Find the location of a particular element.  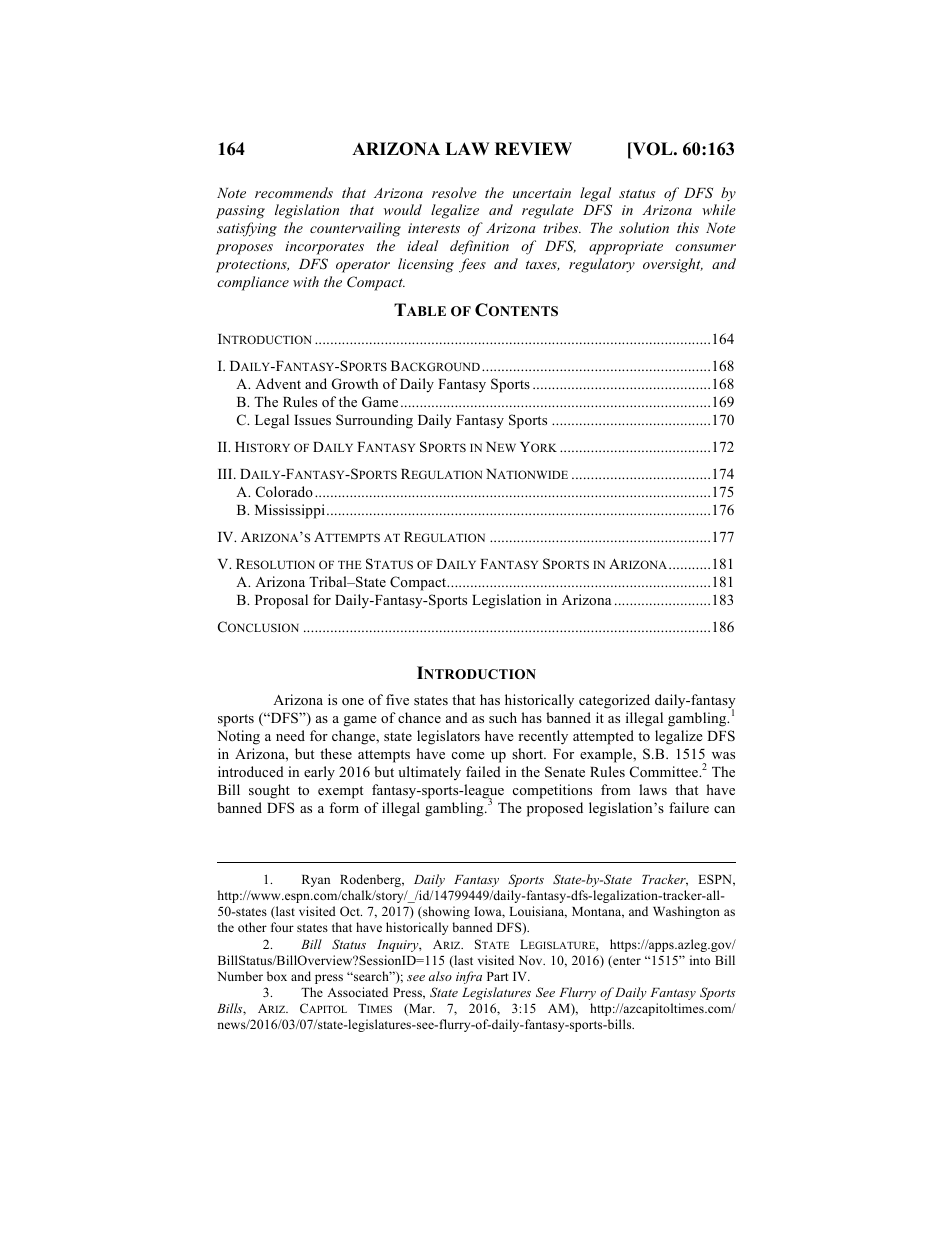

five is located at coordinates (397, 699).
